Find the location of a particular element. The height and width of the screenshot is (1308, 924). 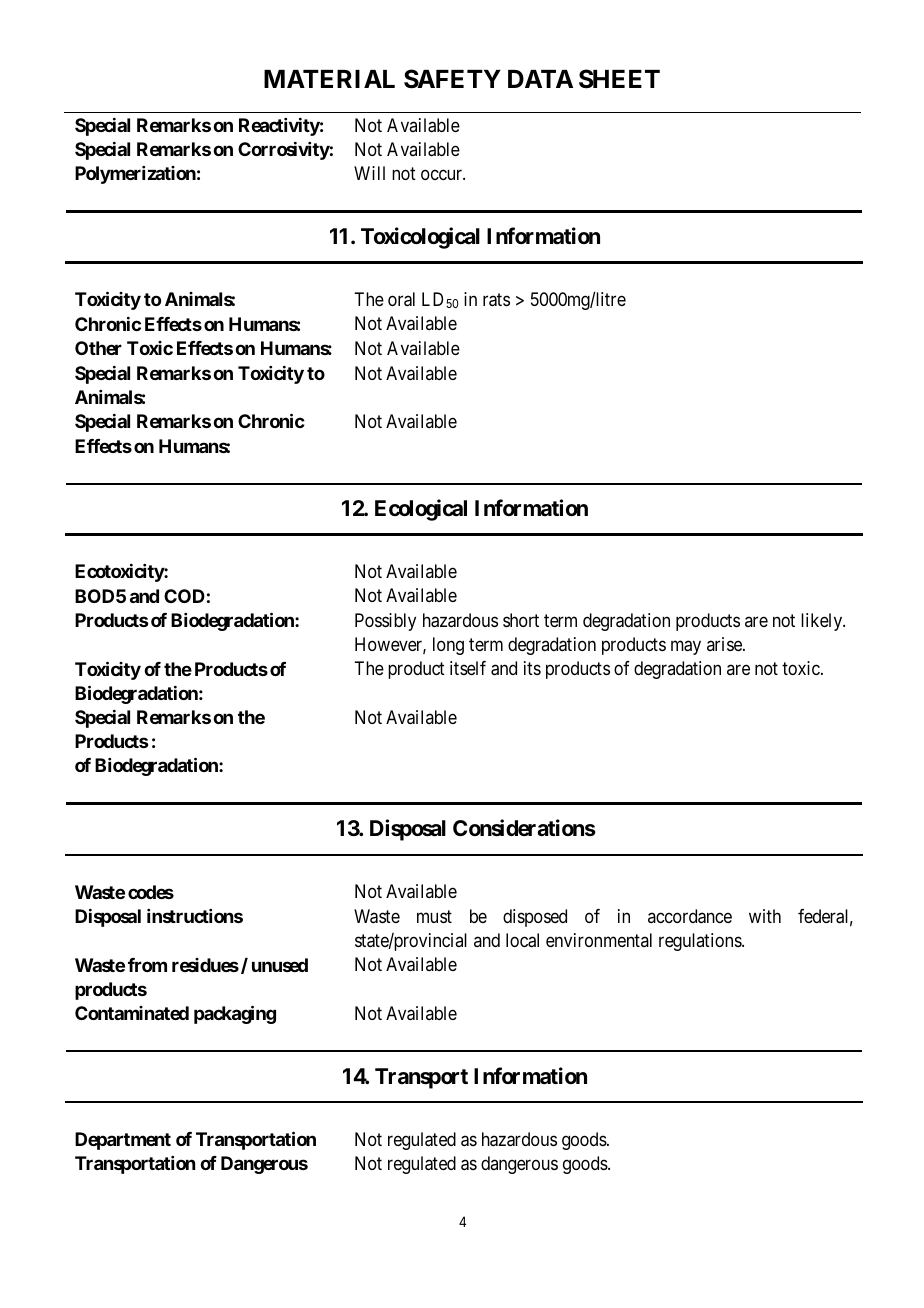

Ecological is located at coordinates (421, 510).
